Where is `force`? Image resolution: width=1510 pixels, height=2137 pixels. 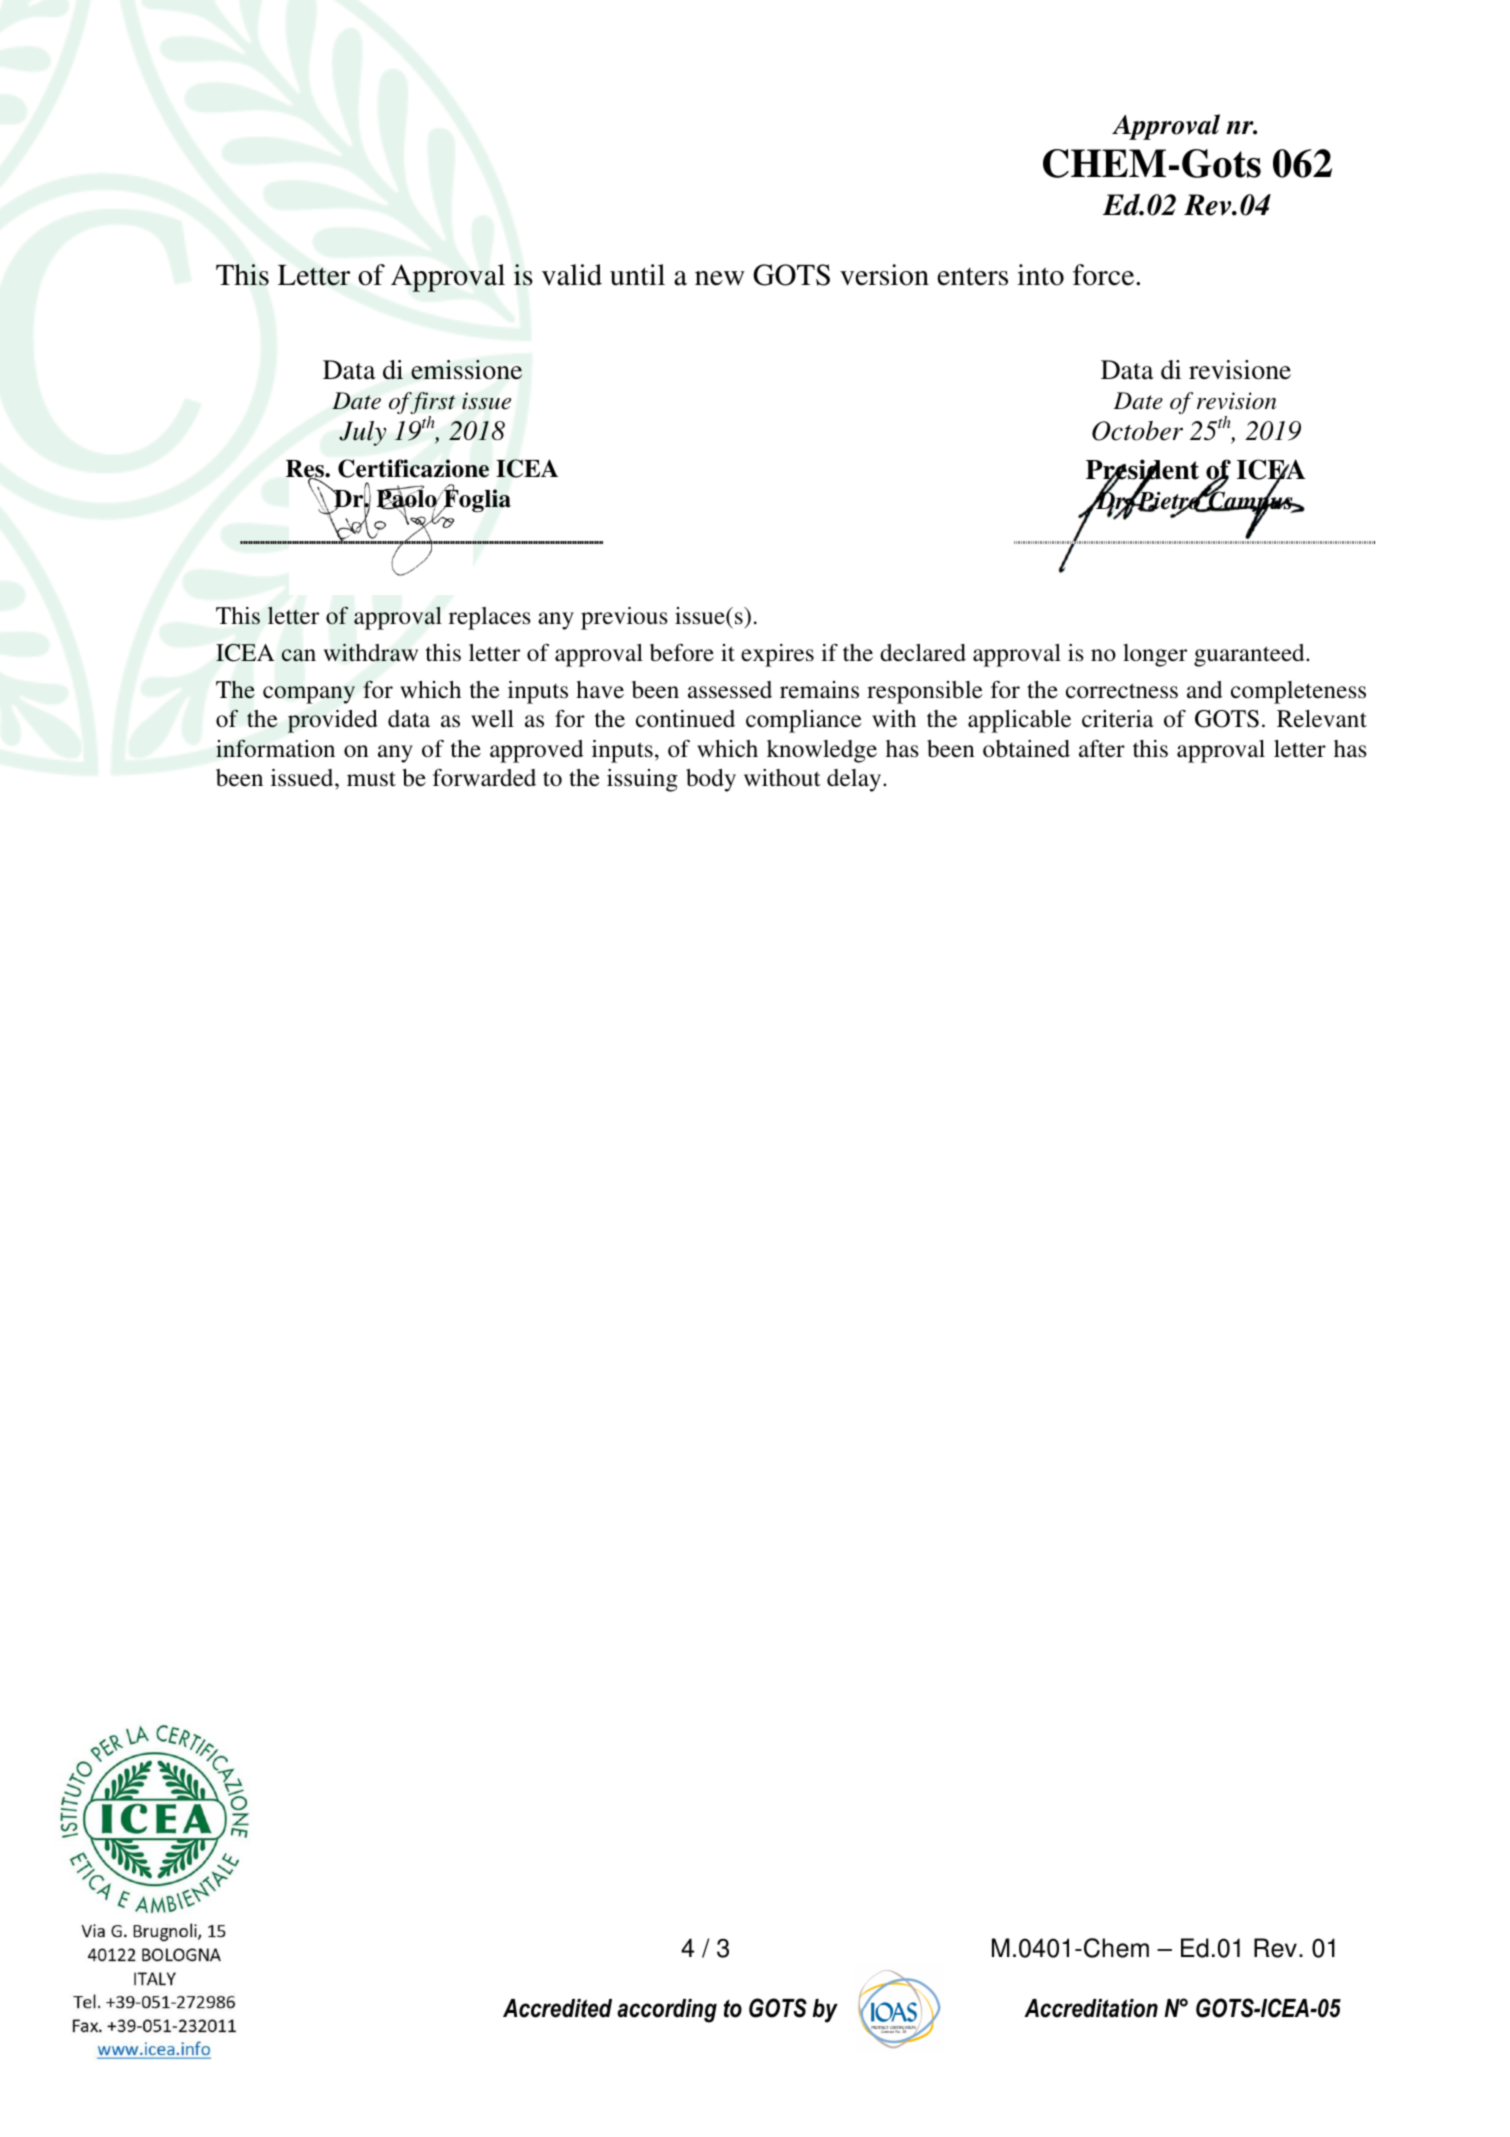
force is located at coordinates (1105, 275).
